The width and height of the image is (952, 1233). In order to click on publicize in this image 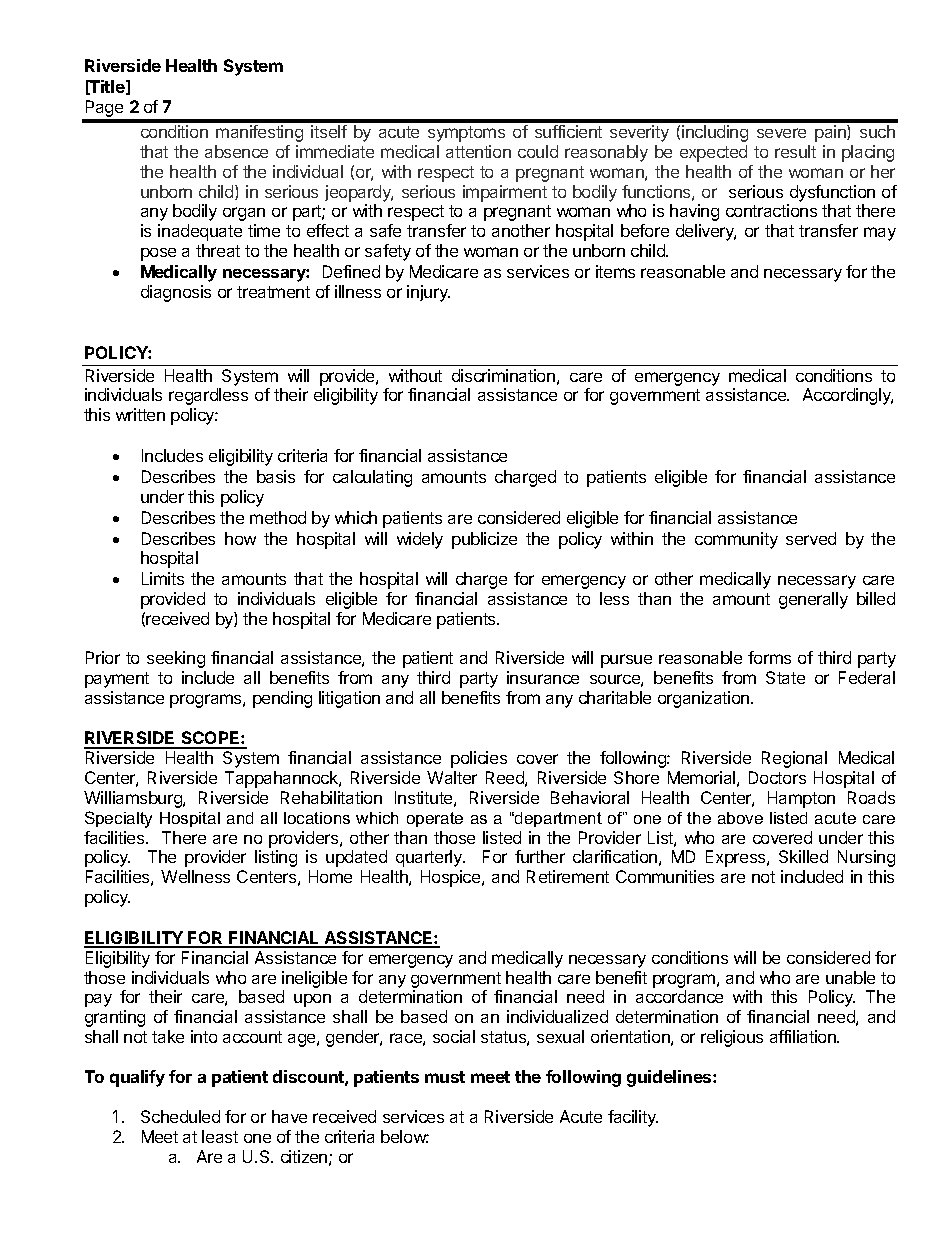, I will do `click(484, 540)`.
